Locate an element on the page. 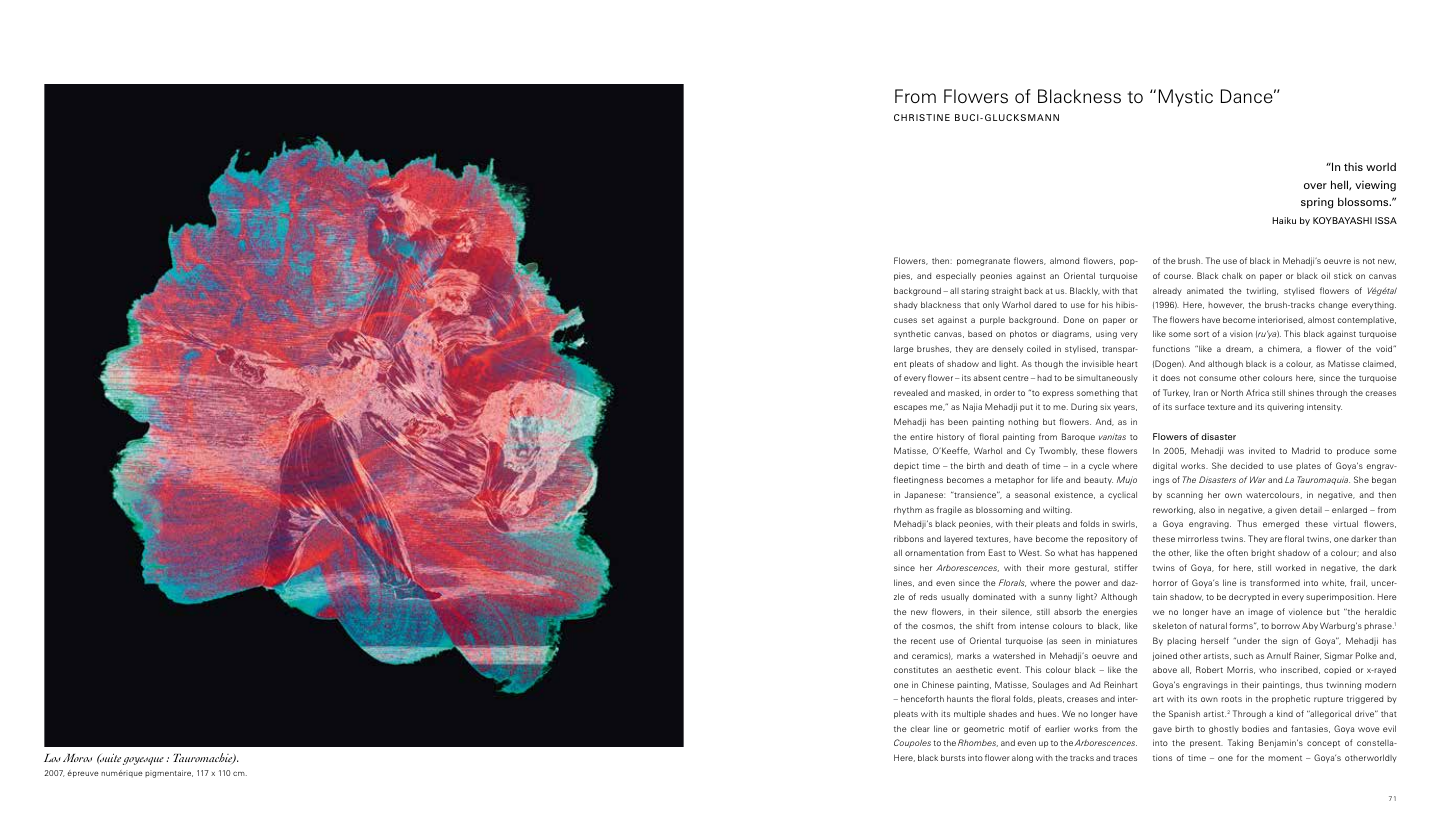 Image resolution: width=1456 pixels, height=828 pixels. based is located at coordinates (980, 333).
